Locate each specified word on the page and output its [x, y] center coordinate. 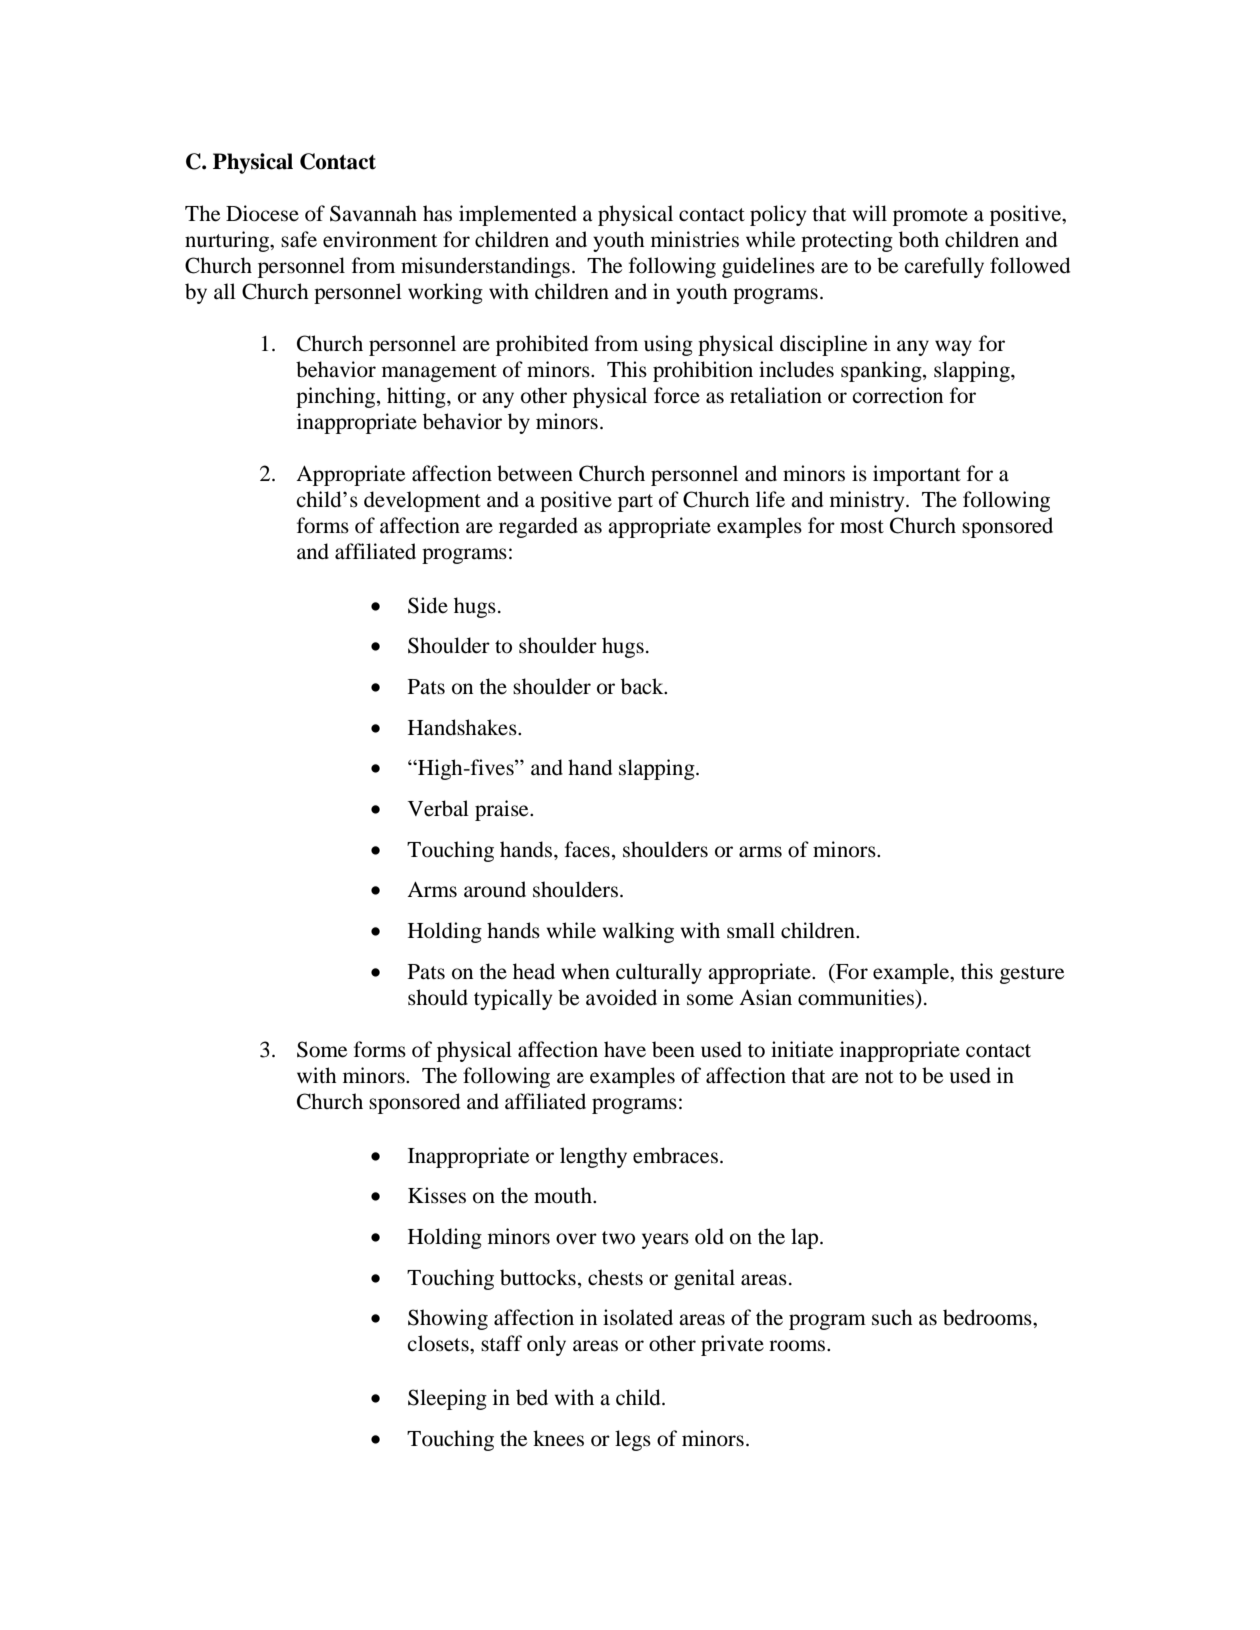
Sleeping [447, 1399]
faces [587, 849]
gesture [1032, 975]
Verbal [438, 808]
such [892, 1317]
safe [299, 239]
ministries [695, 239]
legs [633, 1440]
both [919, 239]
